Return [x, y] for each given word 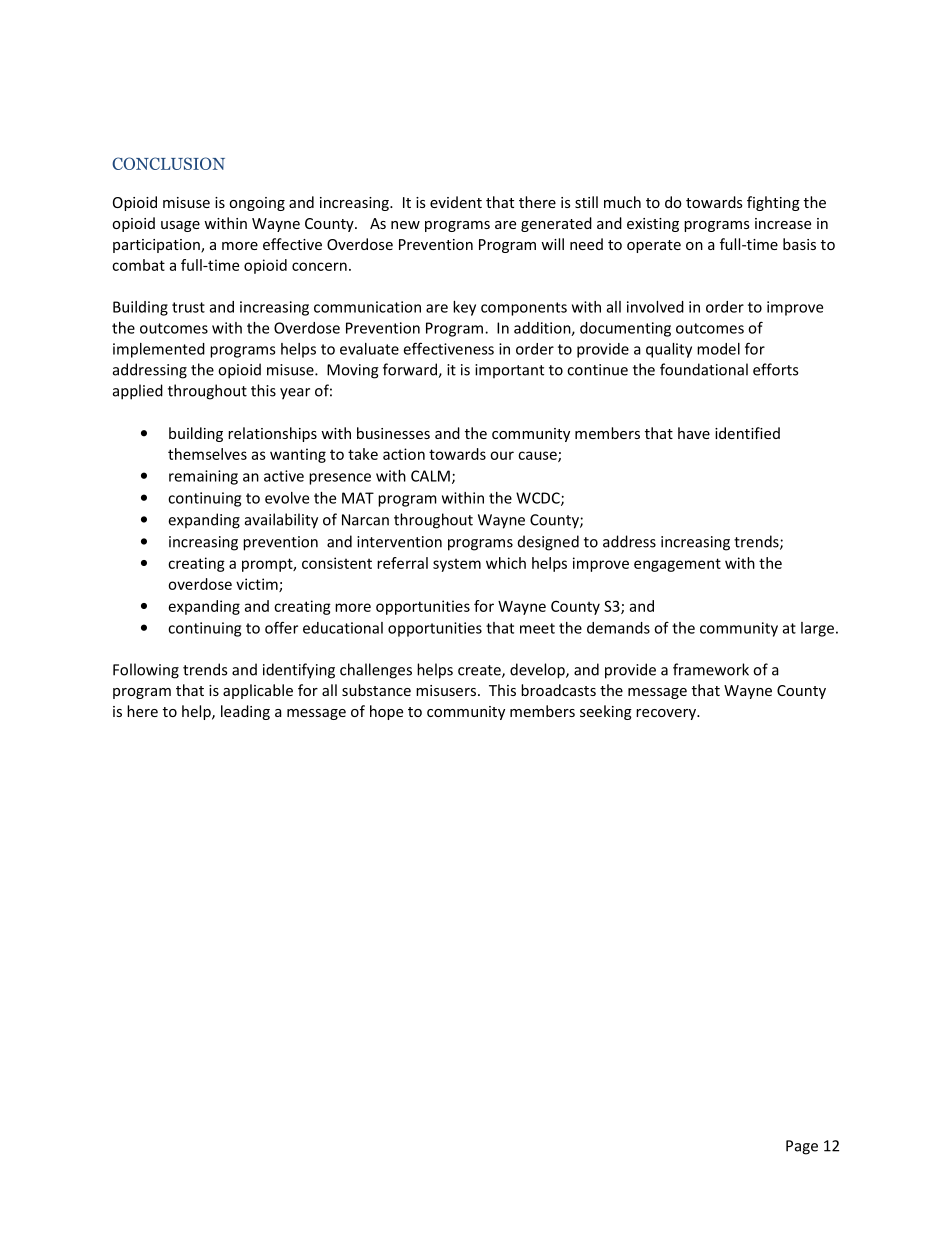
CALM [430, 476]
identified [747, 433]
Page [802, 1147]
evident [456, 202]
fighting [773, 203]
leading [245, 712]
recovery [667, 714]
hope [386, 712]
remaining [203, 477]
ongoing [257, 204]
